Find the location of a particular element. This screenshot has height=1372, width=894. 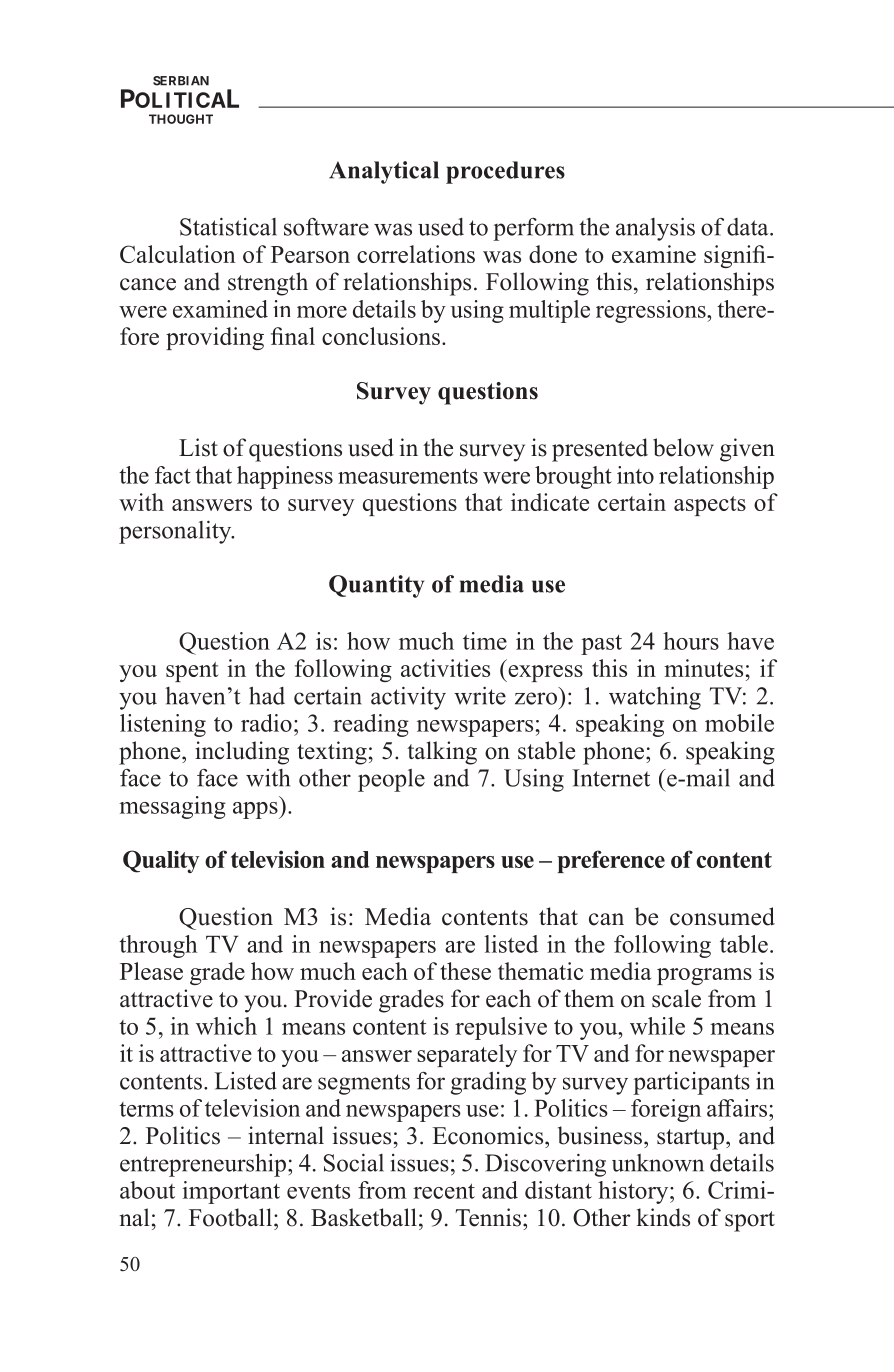

hours is located at coordinates (691, 641).
